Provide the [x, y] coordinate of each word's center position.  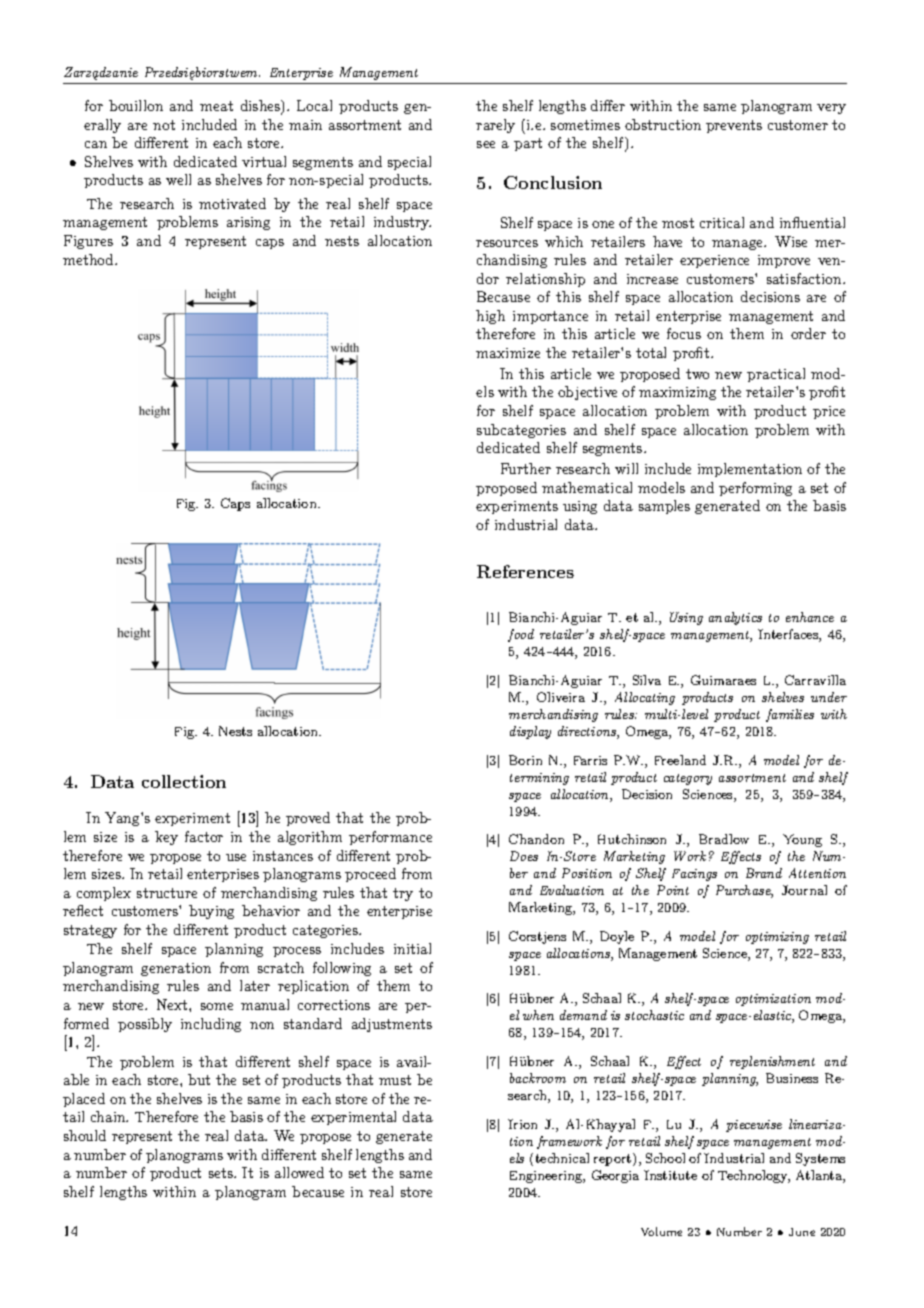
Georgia [615, 1176]
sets [222, 1173]
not [164, 125]
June [802, 1232]
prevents [734, 126]
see [486, 144]
